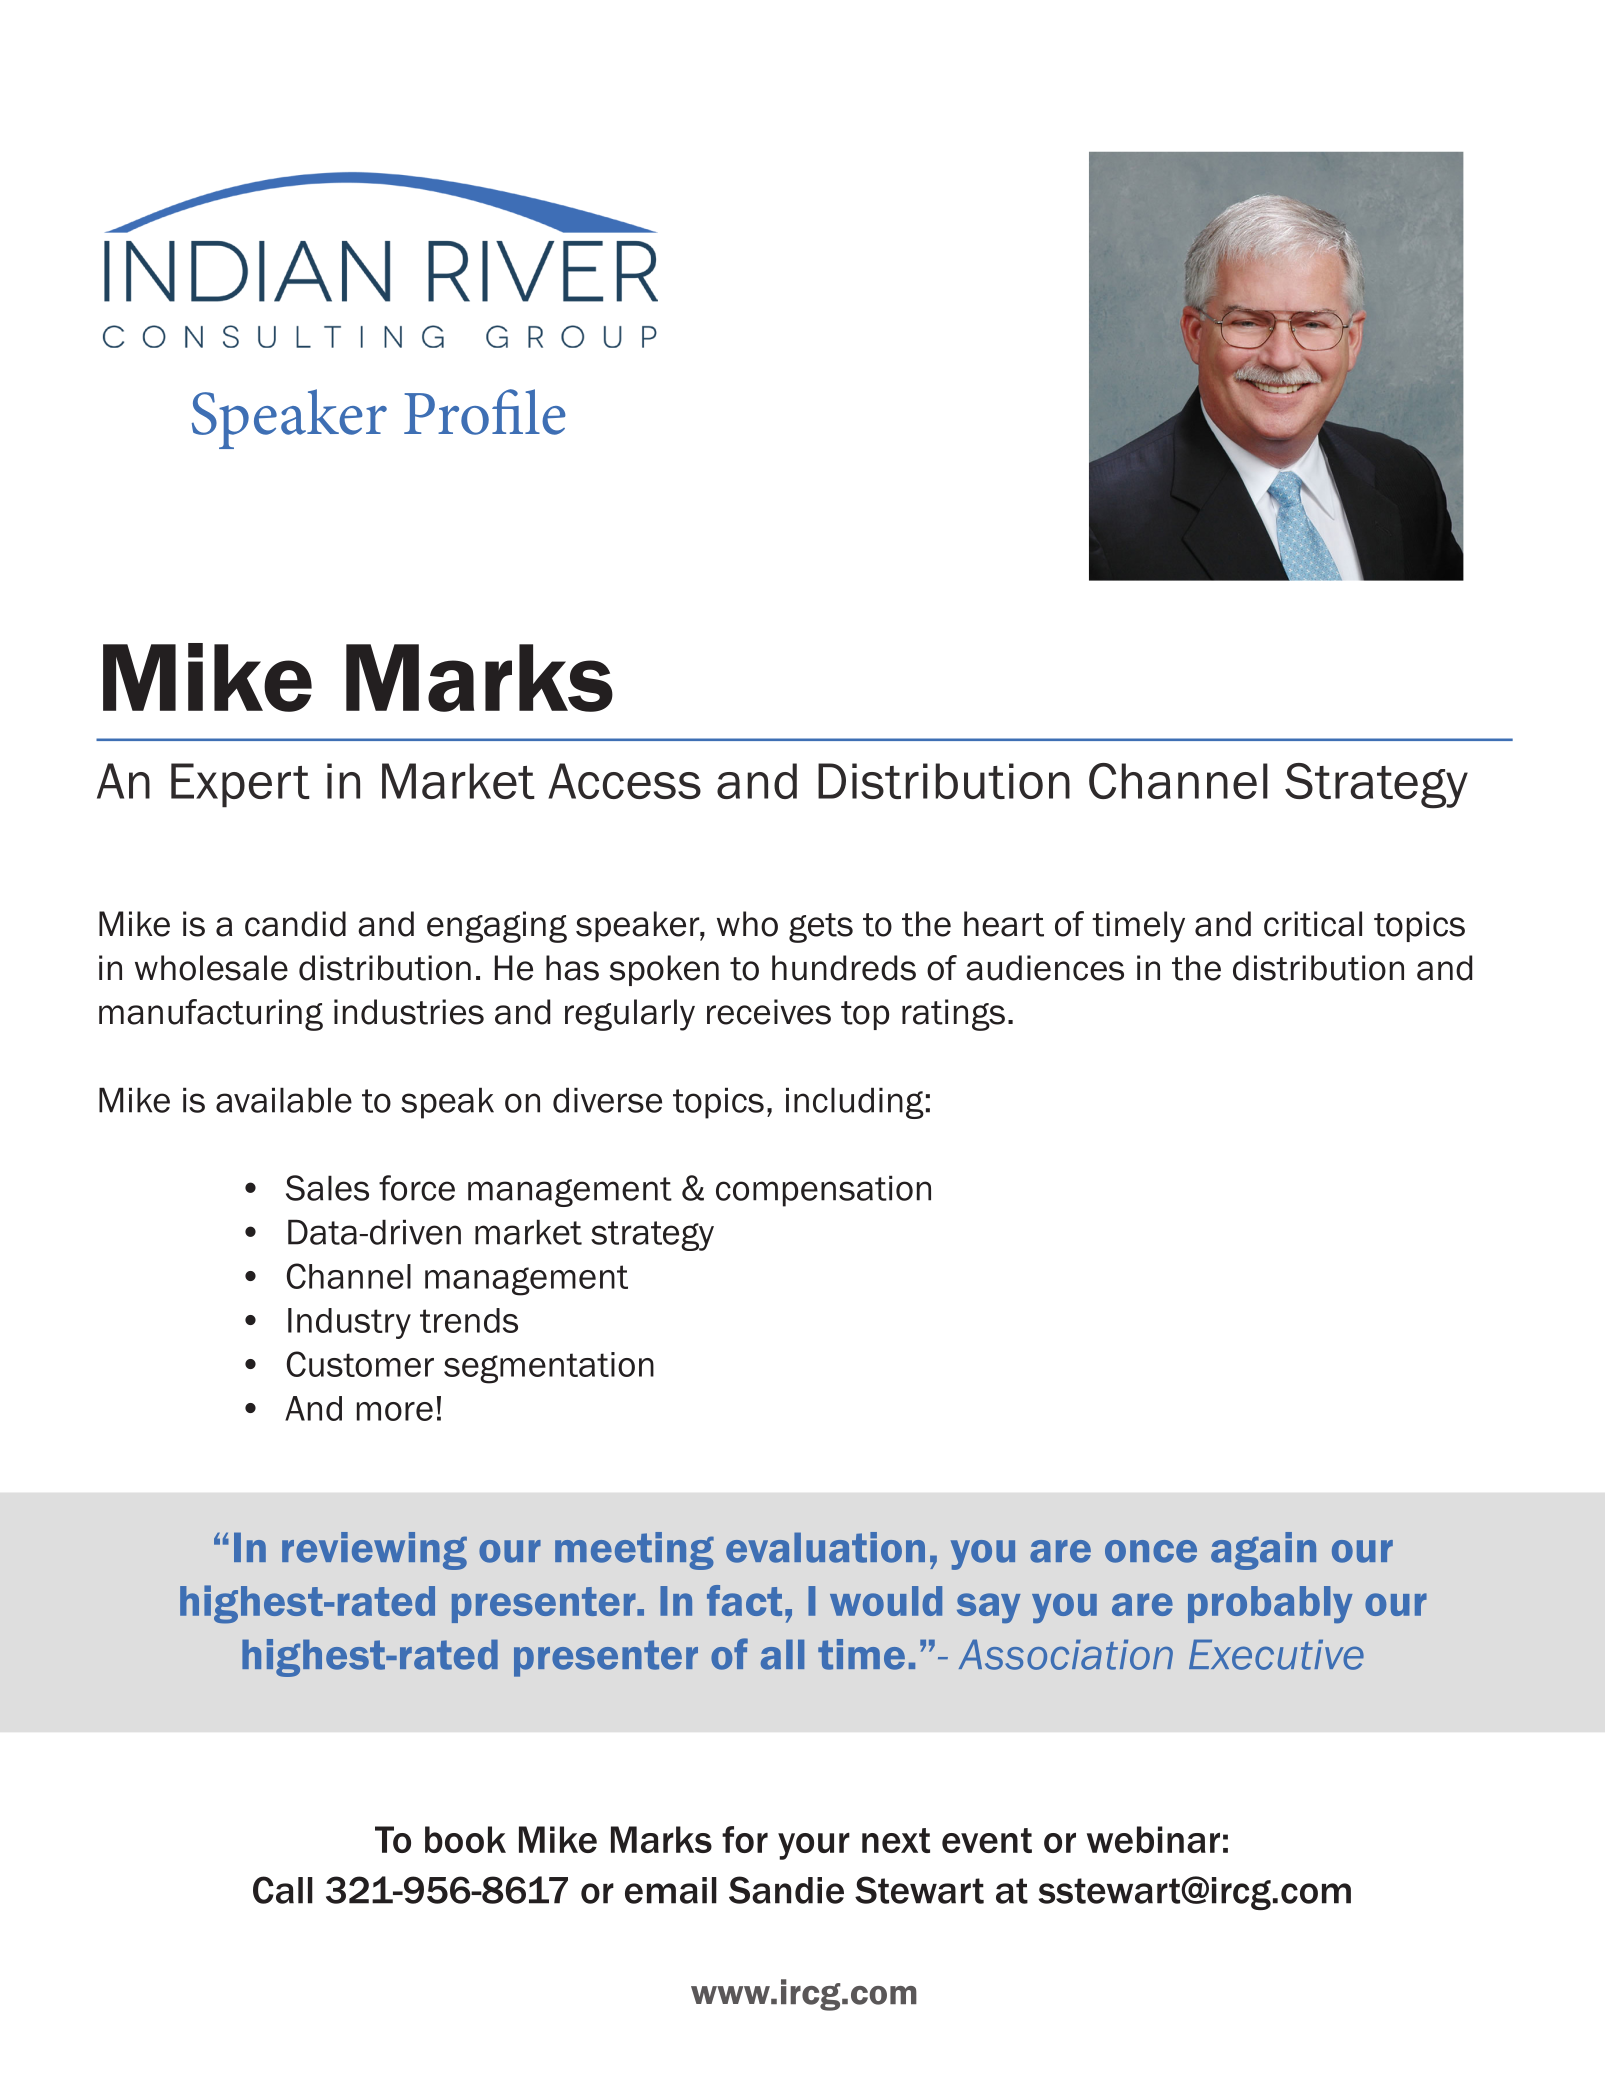 This image has height=2077, width=1605. What do you see at coordinates (485, 412) in the image?
I see `Profile` at bounding box center [485, 412].
